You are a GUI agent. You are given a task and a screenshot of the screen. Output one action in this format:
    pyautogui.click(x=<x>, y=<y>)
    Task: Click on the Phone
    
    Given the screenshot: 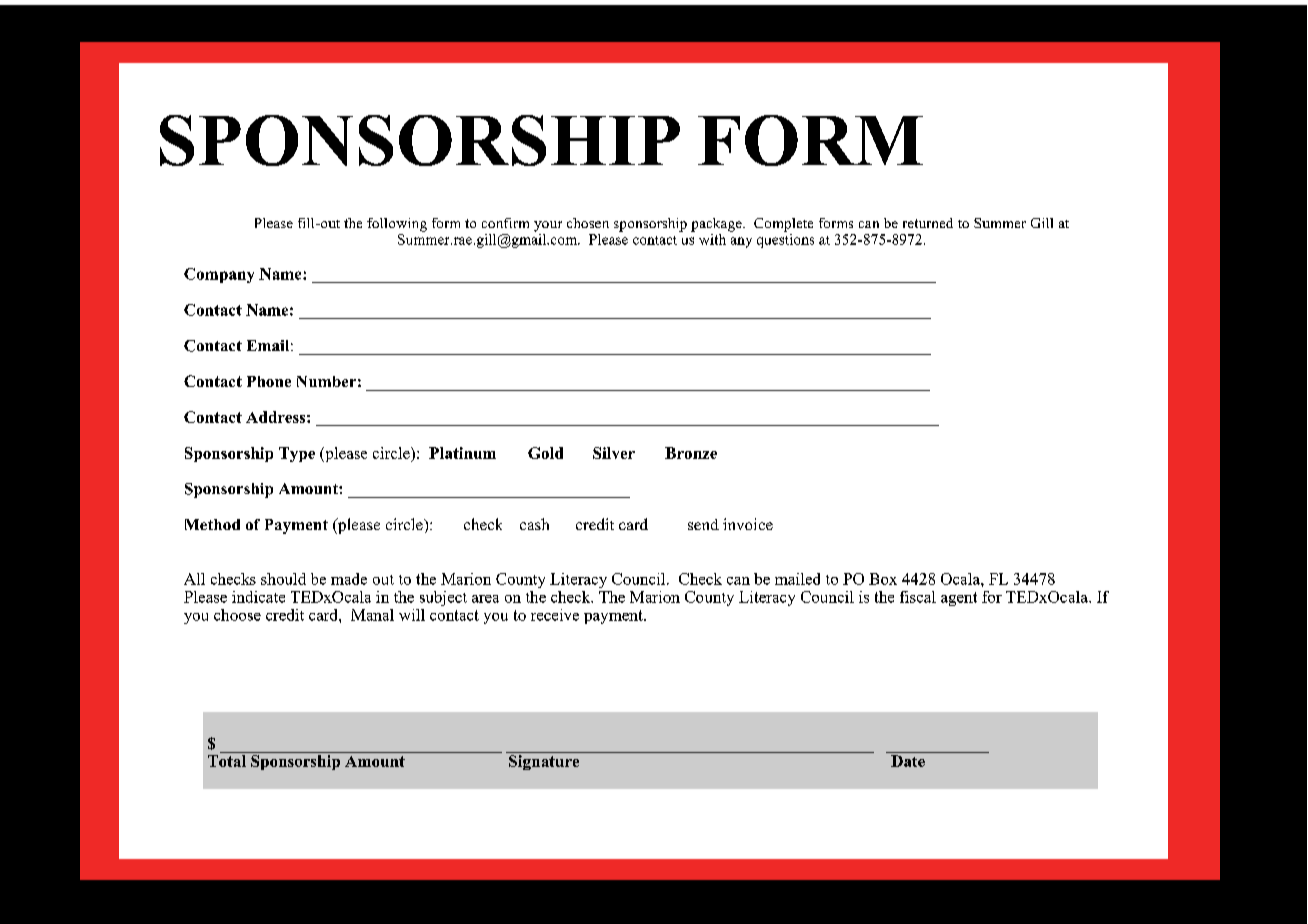 What is the action you would take?
    pyautogui.click(x=269, y=381)
